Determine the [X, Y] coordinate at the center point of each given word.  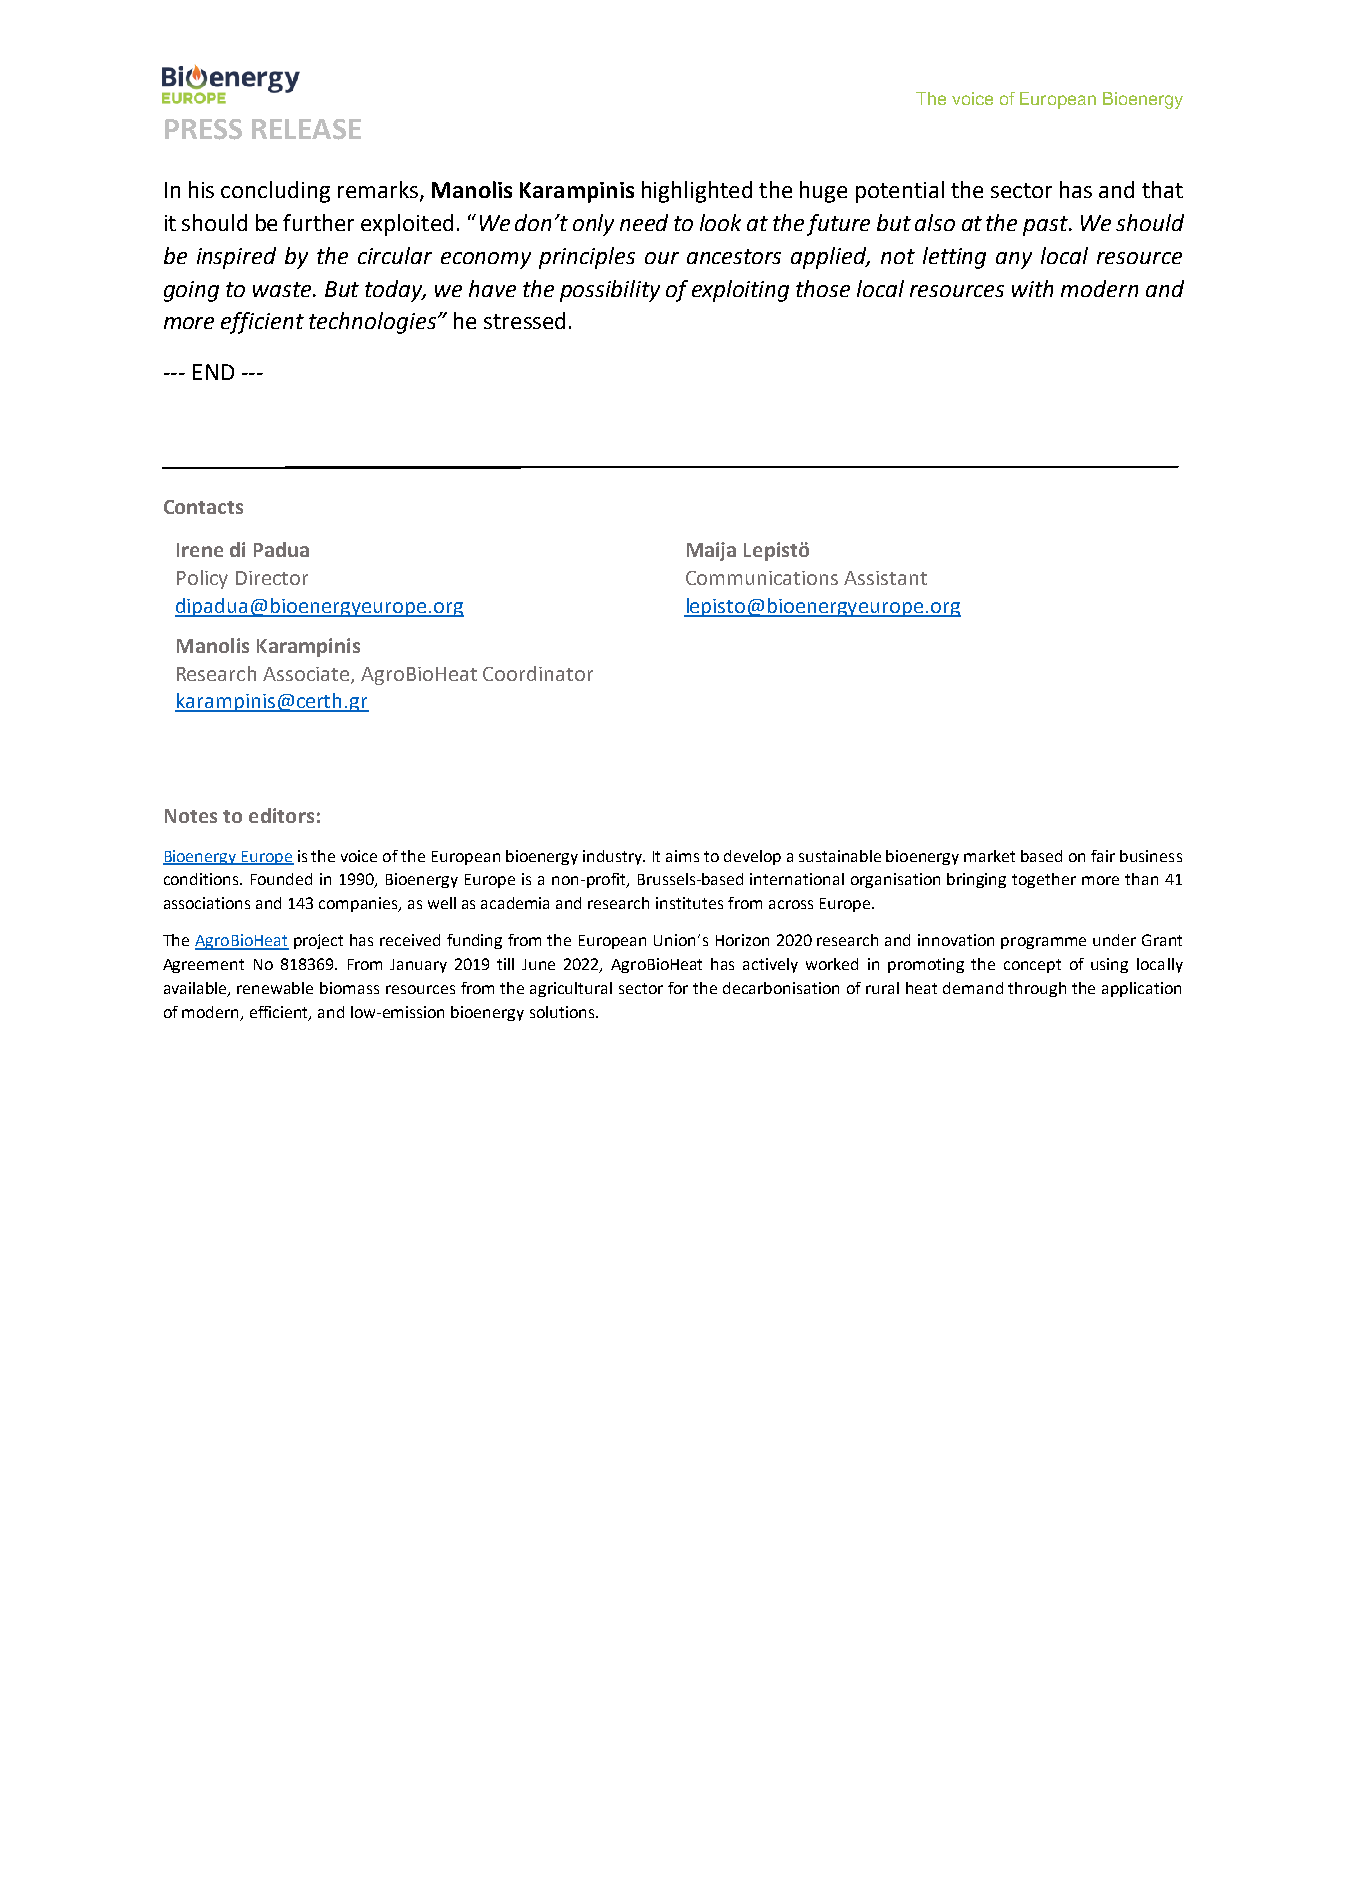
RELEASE [306, 129]
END [213, 372]
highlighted [697, 192]
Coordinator [538, 673]
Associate [307, 675]
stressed [524, 320]
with [1032, 288]
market [989, 856]
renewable [275, 988]
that [1162, 189]
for [678, 988]
